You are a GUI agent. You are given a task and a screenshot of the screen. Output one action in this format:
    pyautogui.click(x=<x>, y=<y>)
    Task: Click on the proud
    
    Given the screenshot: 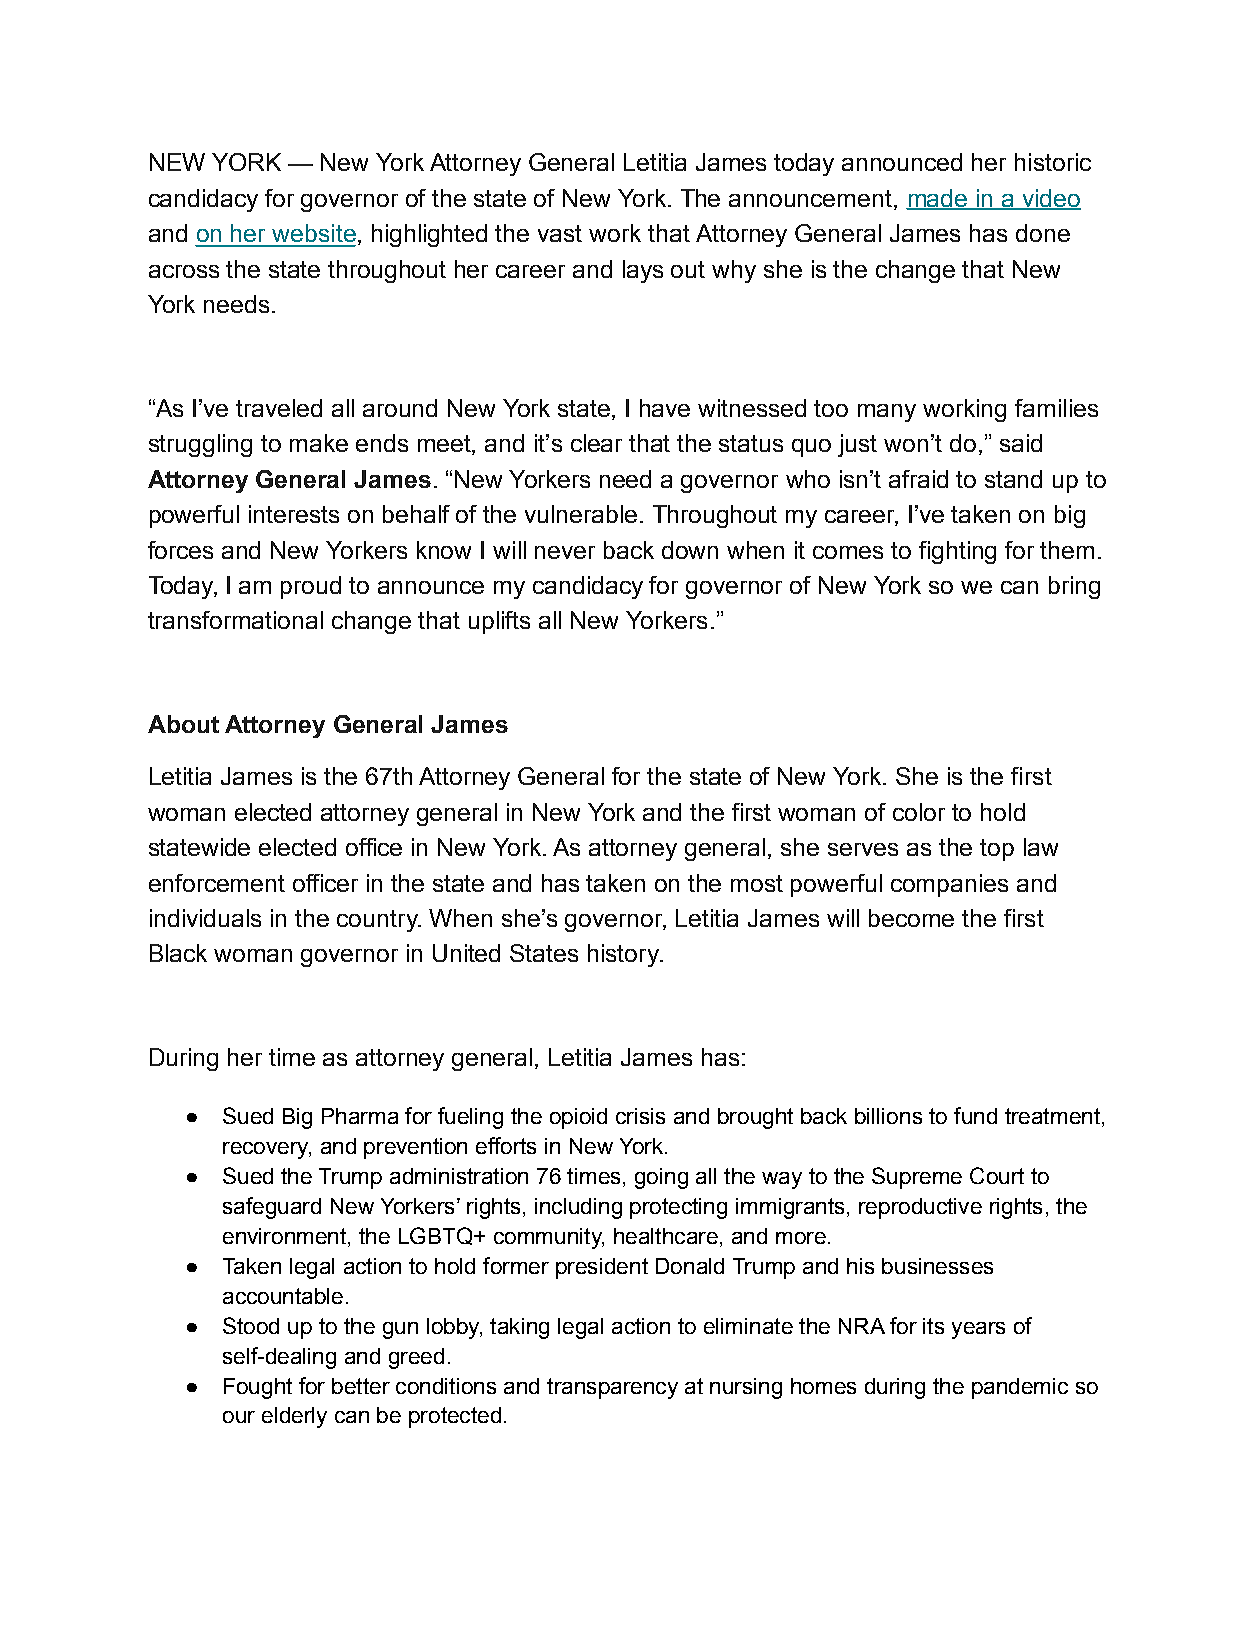 What is the action you would take?
    pyautogui.click(x=311, y=587)
